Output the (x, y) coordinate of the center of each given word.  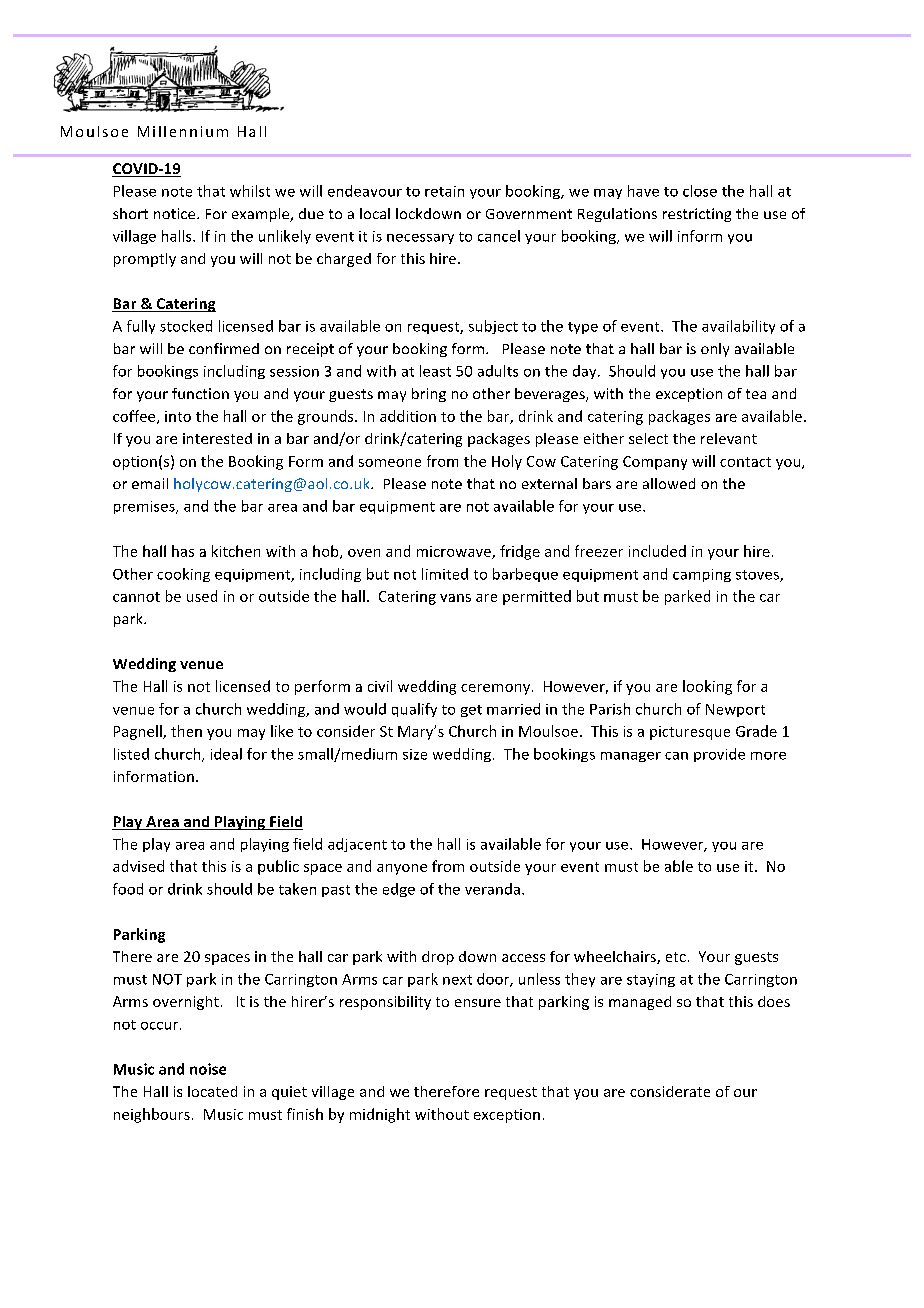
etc (676, 957)
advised (138, 866)
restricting (697, 215)
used (202, 596)
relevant (729, 438)
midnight (380, 1115)
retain (444, 191)
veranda (492, 889)
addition (408, 416)
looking (707, 687)
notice (176, 213)
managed (640, 1003)
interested (217, 438)
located (212, 1091)
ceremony (495, 689)
